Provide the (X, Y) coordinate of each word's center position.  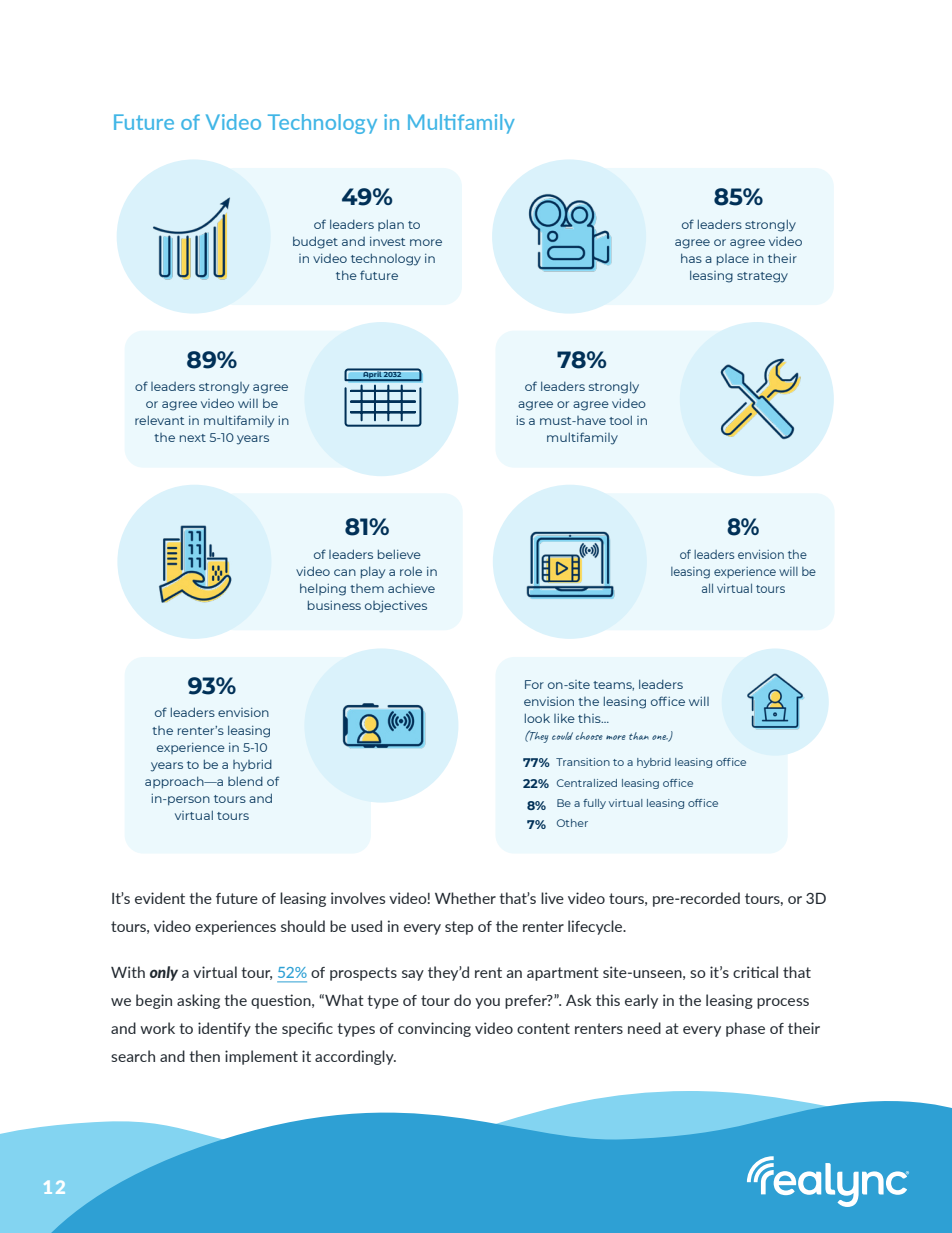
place (733, 260)
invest (387, 241)
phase (745, 1029)
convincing (434, 1029)
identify (224, 1029)
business (334, 605)
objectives (396, 607)
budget (315, 242)
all (707, 588)
